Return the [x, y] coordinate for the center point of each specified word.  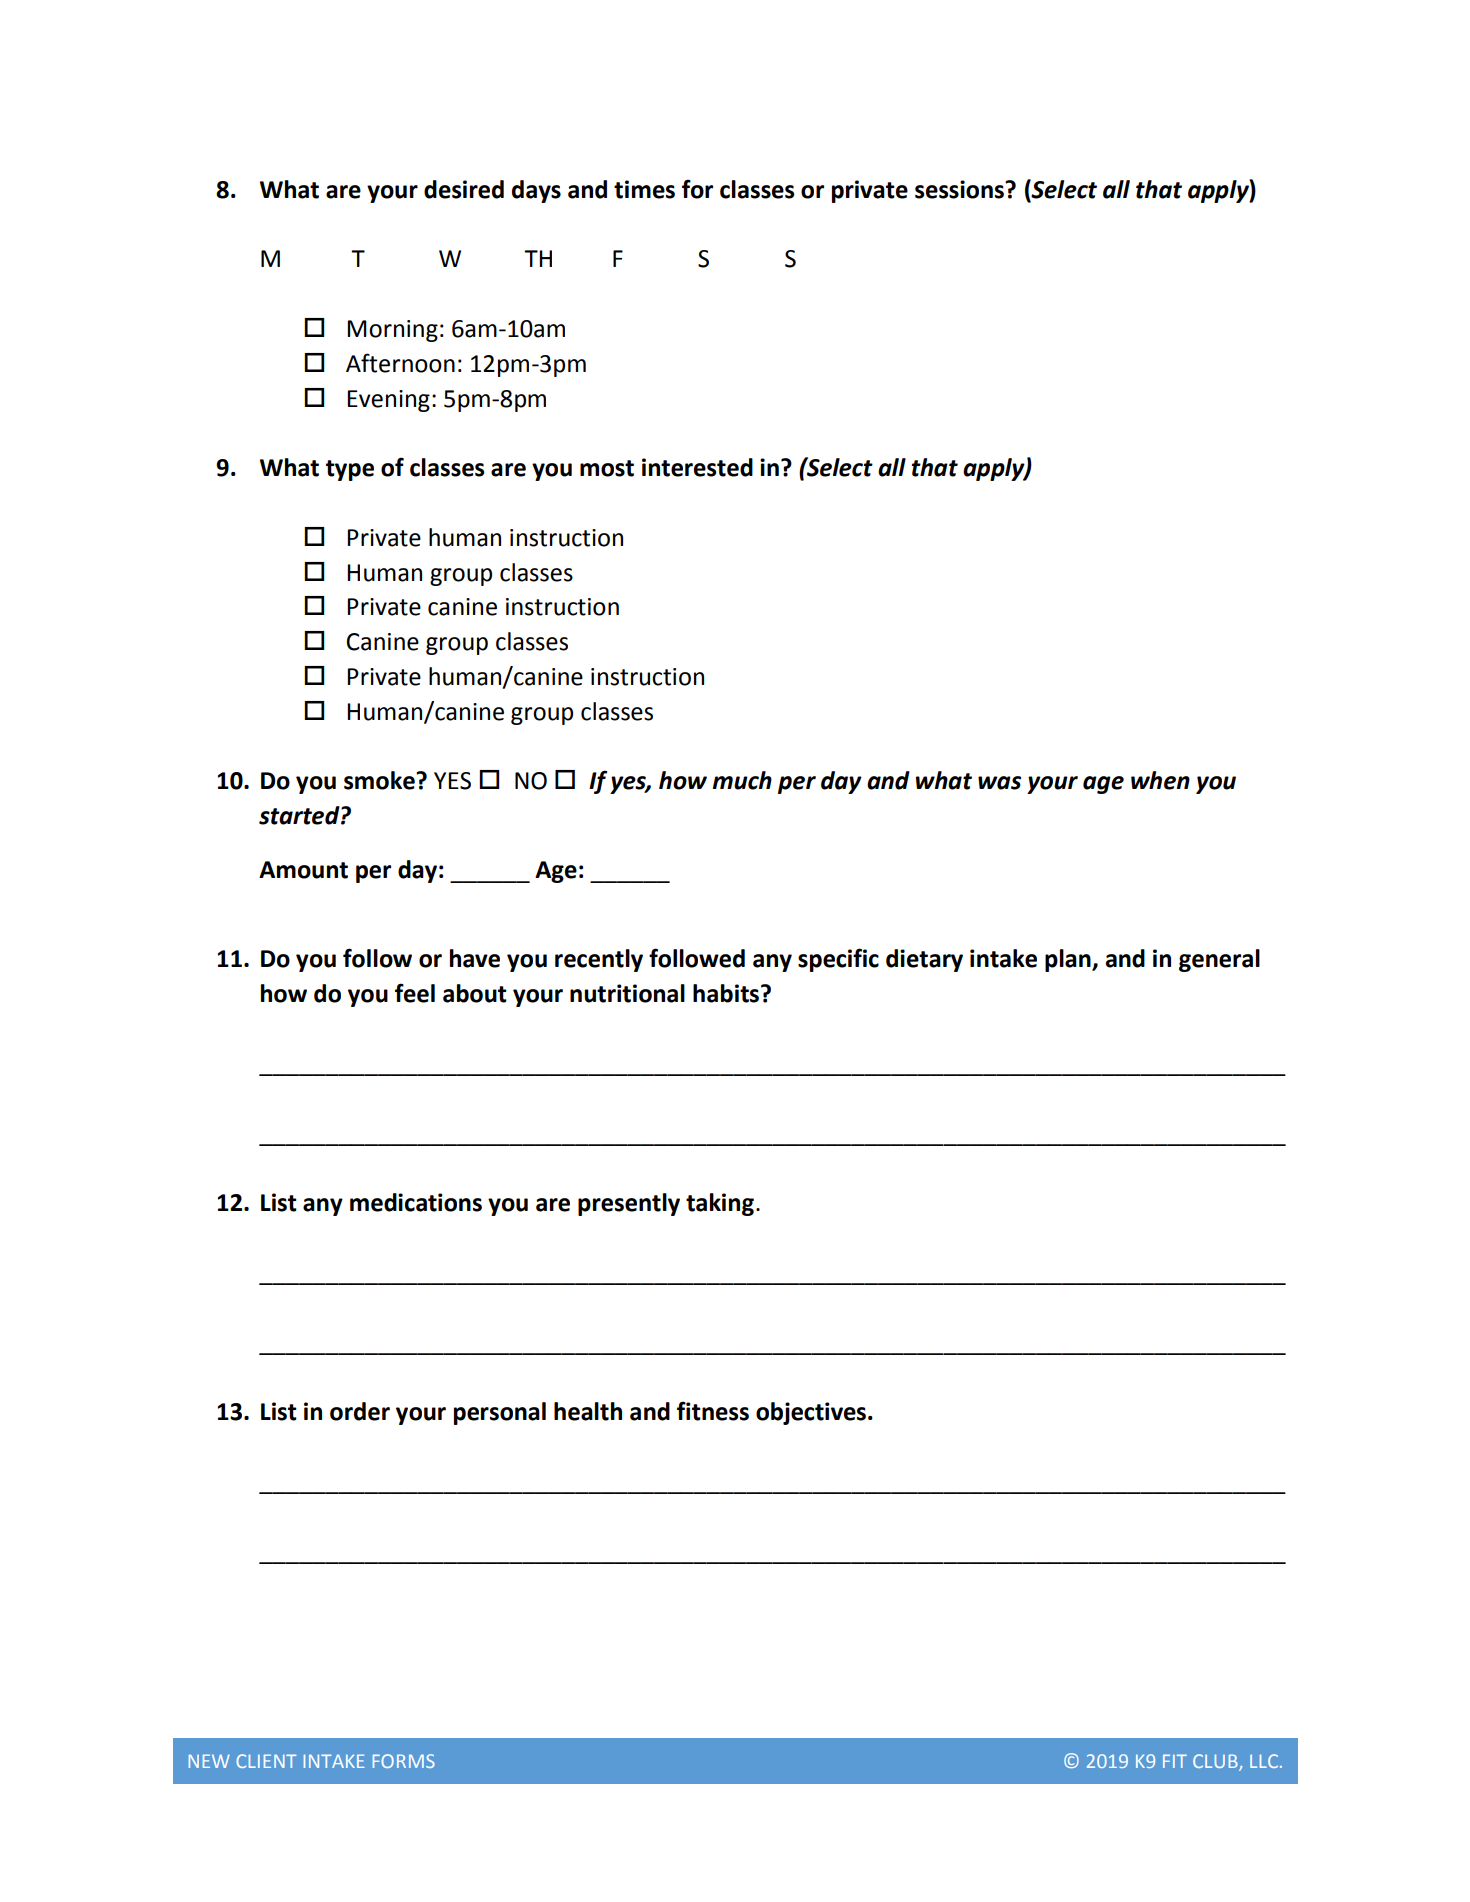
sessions [960, 189]
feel [415, 993]
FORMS [404, 1761]
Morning [392, 331]
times [644, 189]
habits [727, 993]
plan [1069, 960]
